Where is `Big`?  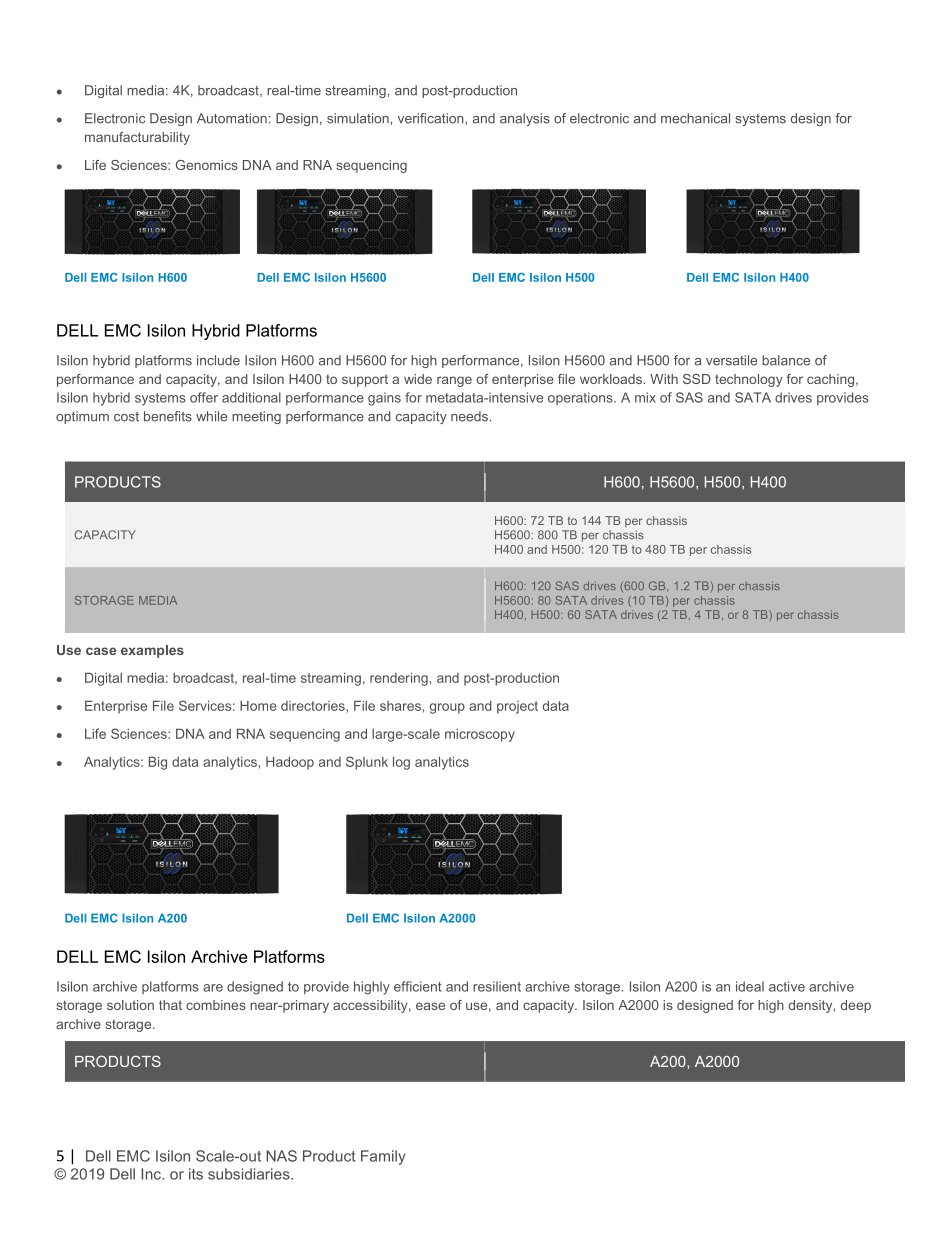 Big is located at coordinates (158, 763).
